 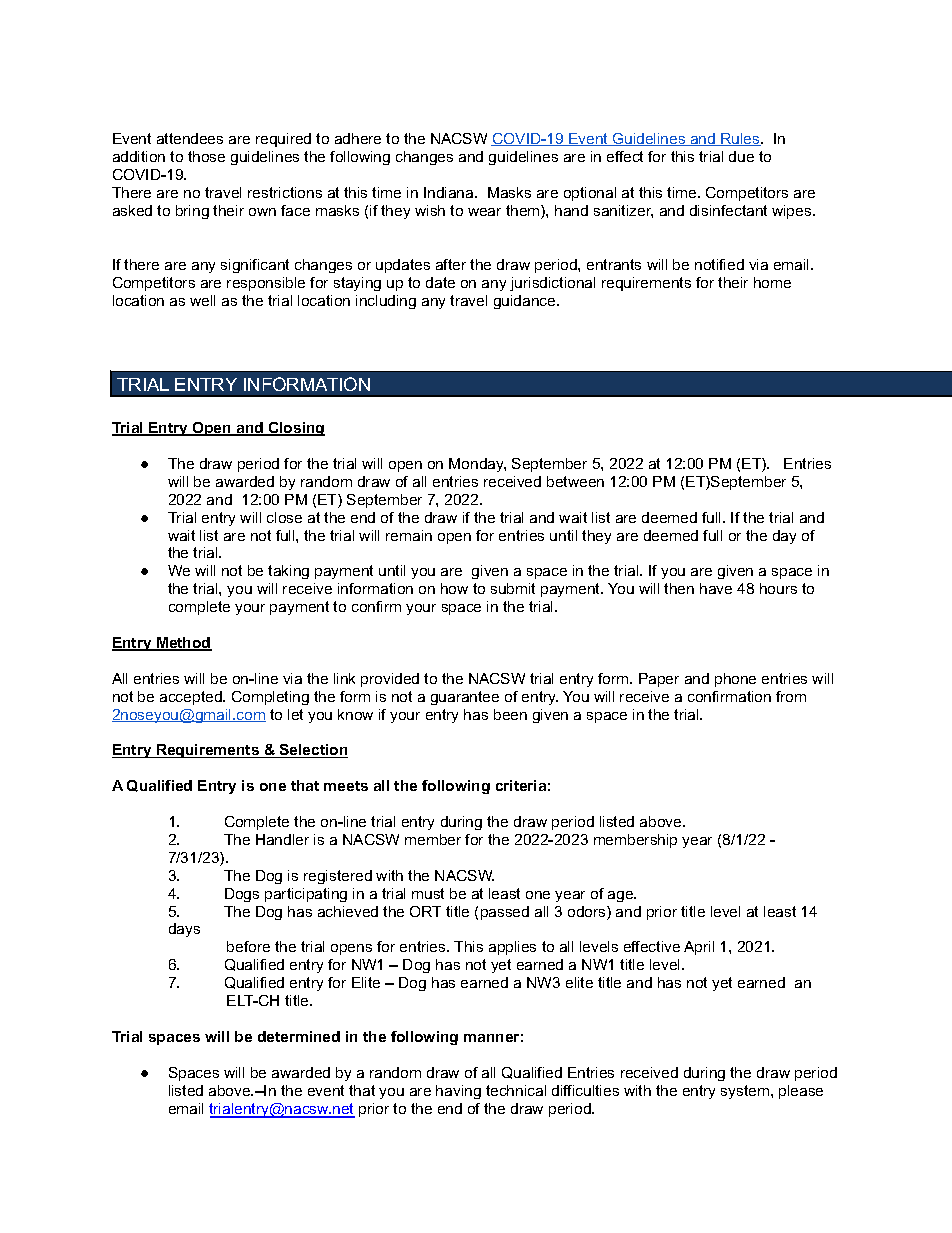 What do you see at coordinates (183, 644) in the page?
I see `Method` at bounding box center [183, 644].
